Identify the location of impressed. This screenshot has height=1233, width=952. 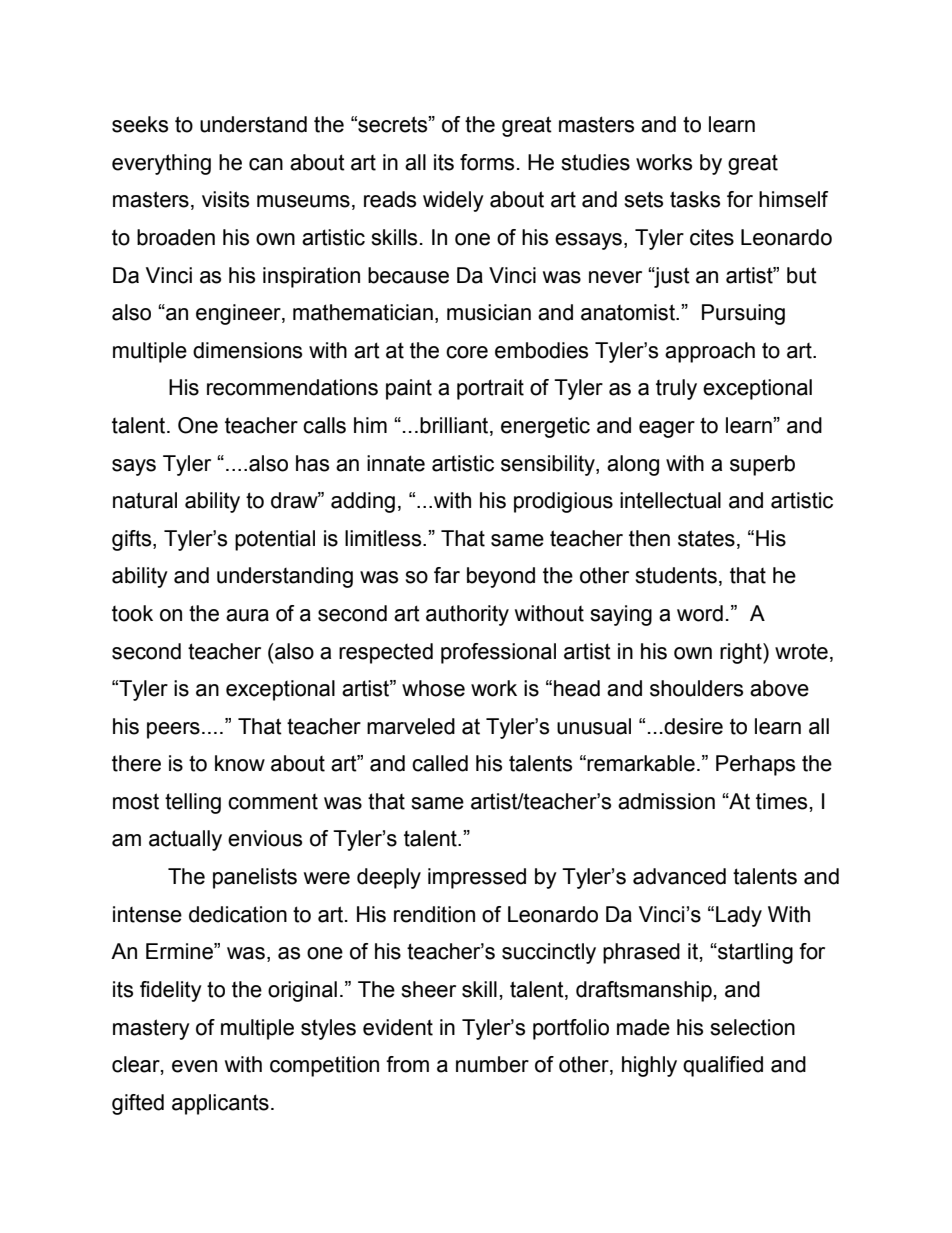
(477, 878).
